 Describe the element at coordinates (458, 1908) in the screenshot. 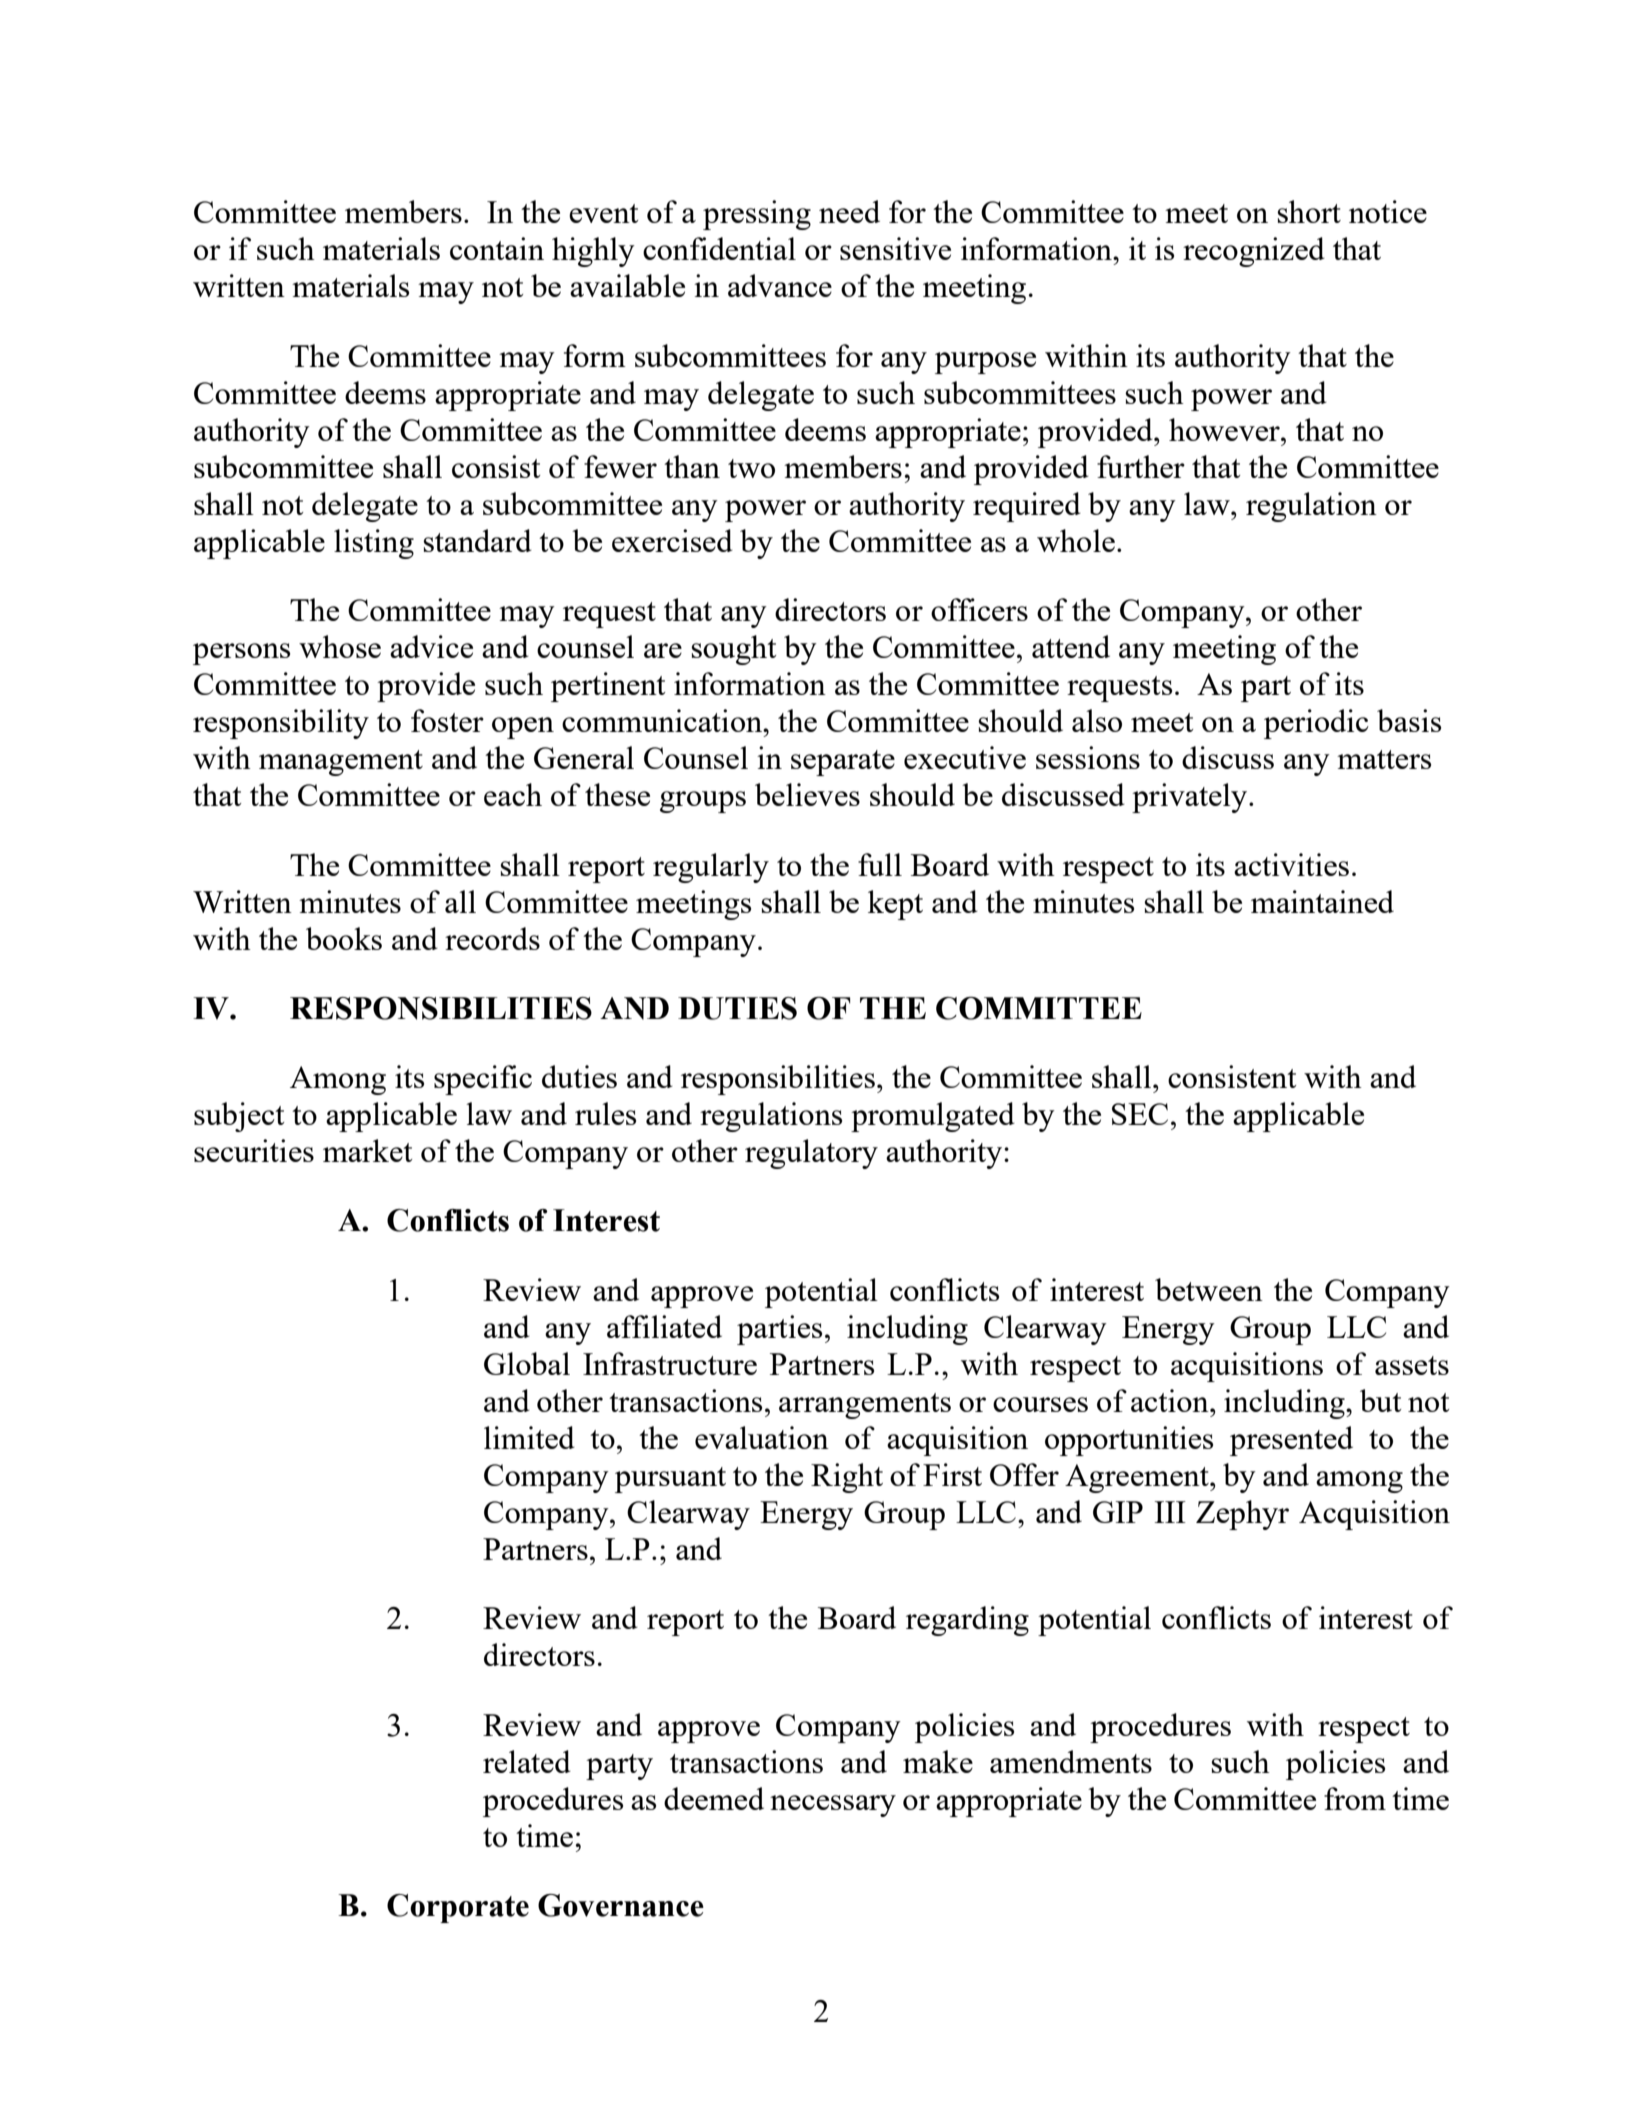

I see `Corporate` at that location.
